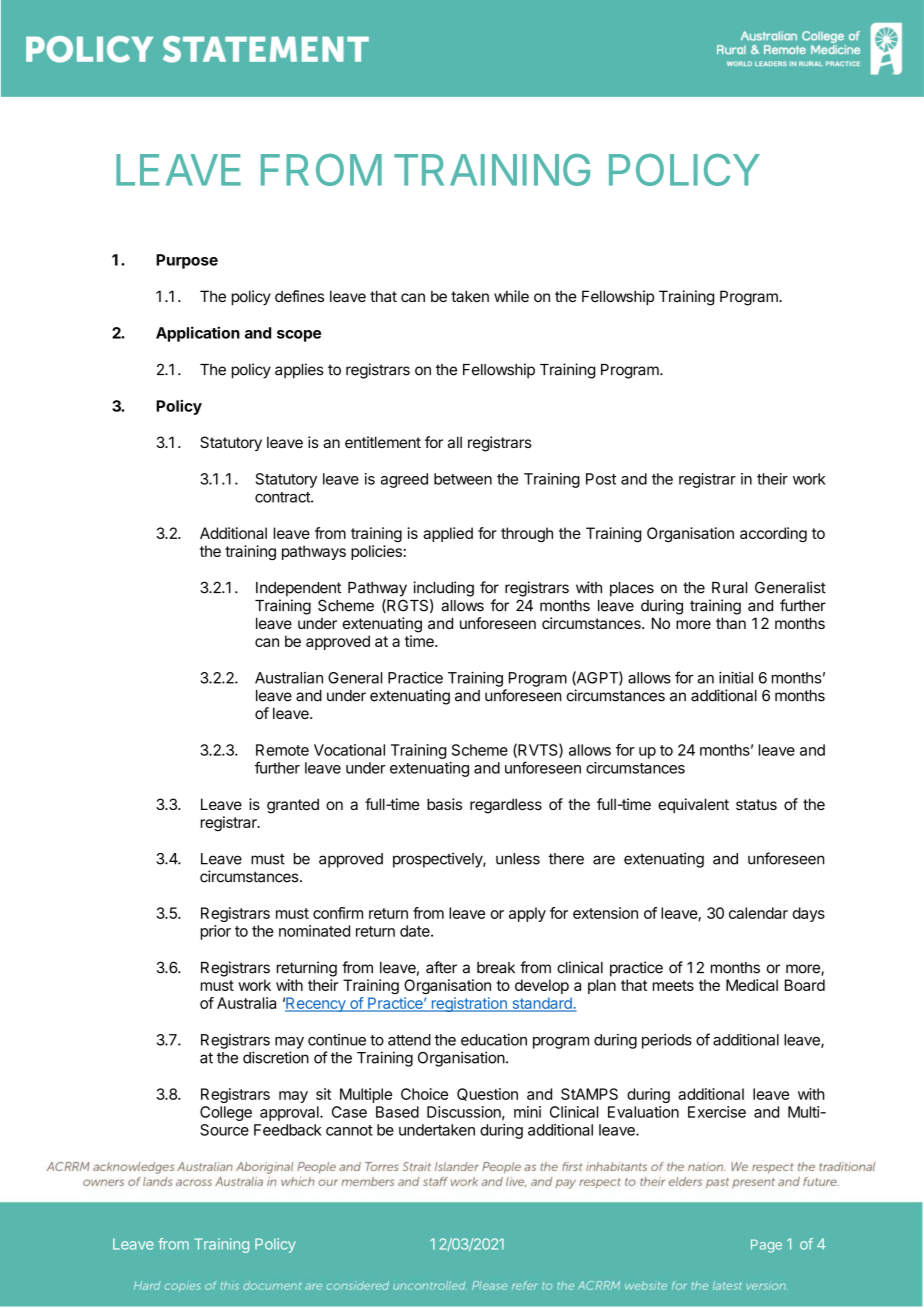 Image resolution: width=924 pixels, height=1308 pixels. What do you see at coordinates (527, 914) in the screenshot?
I see `apply` at bounding box center [527, 914].
